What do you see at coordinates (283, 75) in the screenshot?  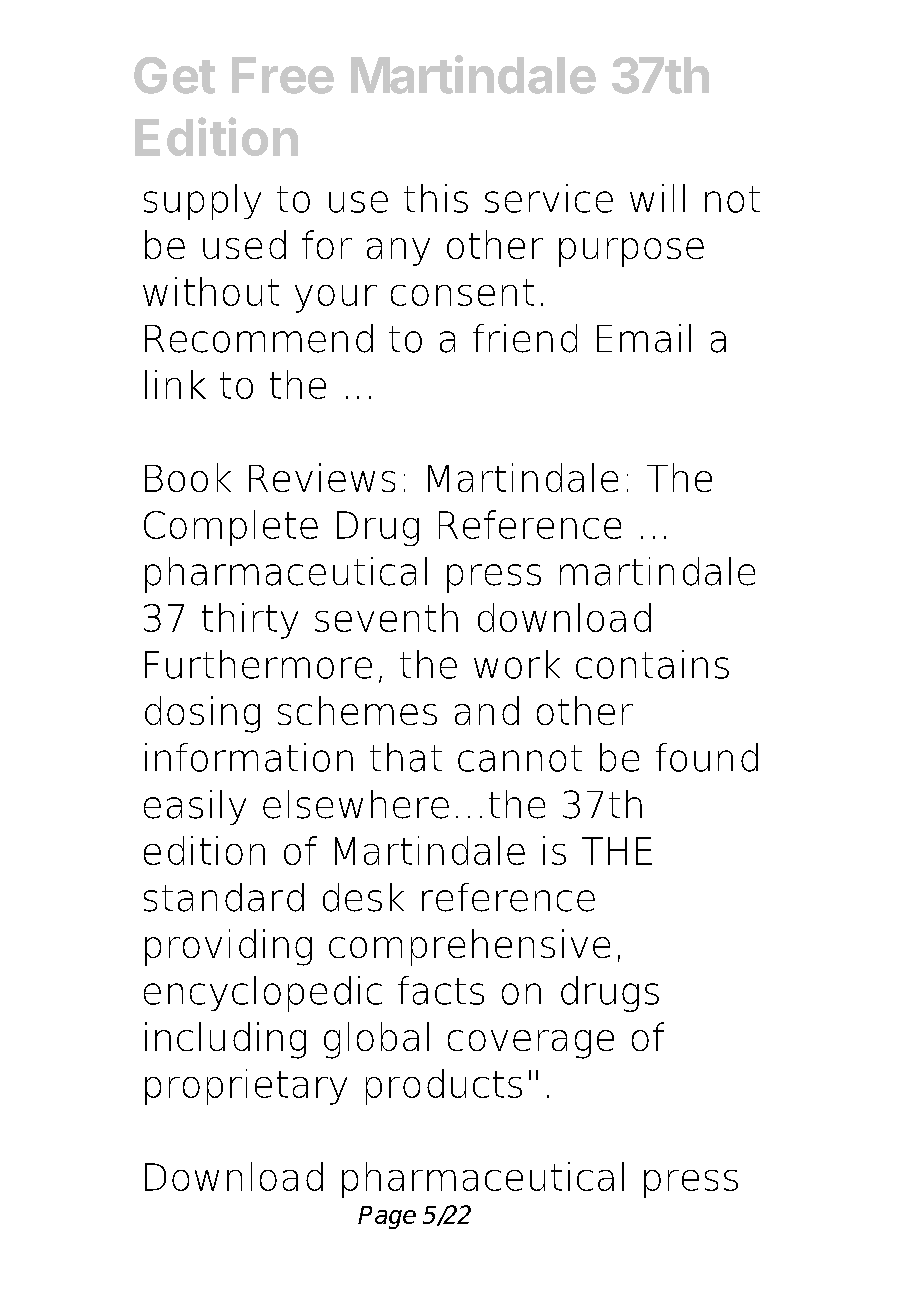 I see `Free` at bounding box center [283, 75].
